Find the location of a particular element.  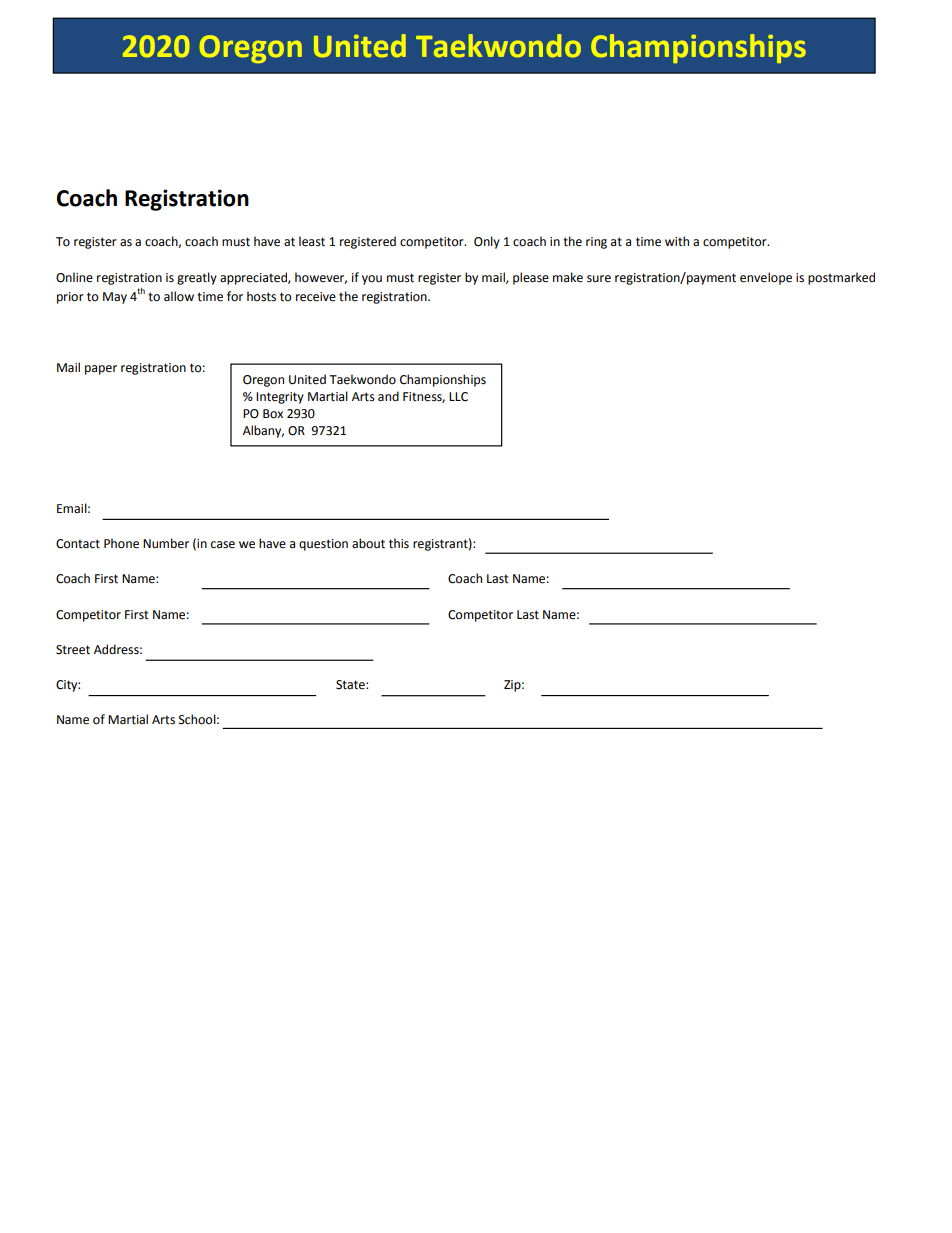

and is located at coordinates (388, 396).
